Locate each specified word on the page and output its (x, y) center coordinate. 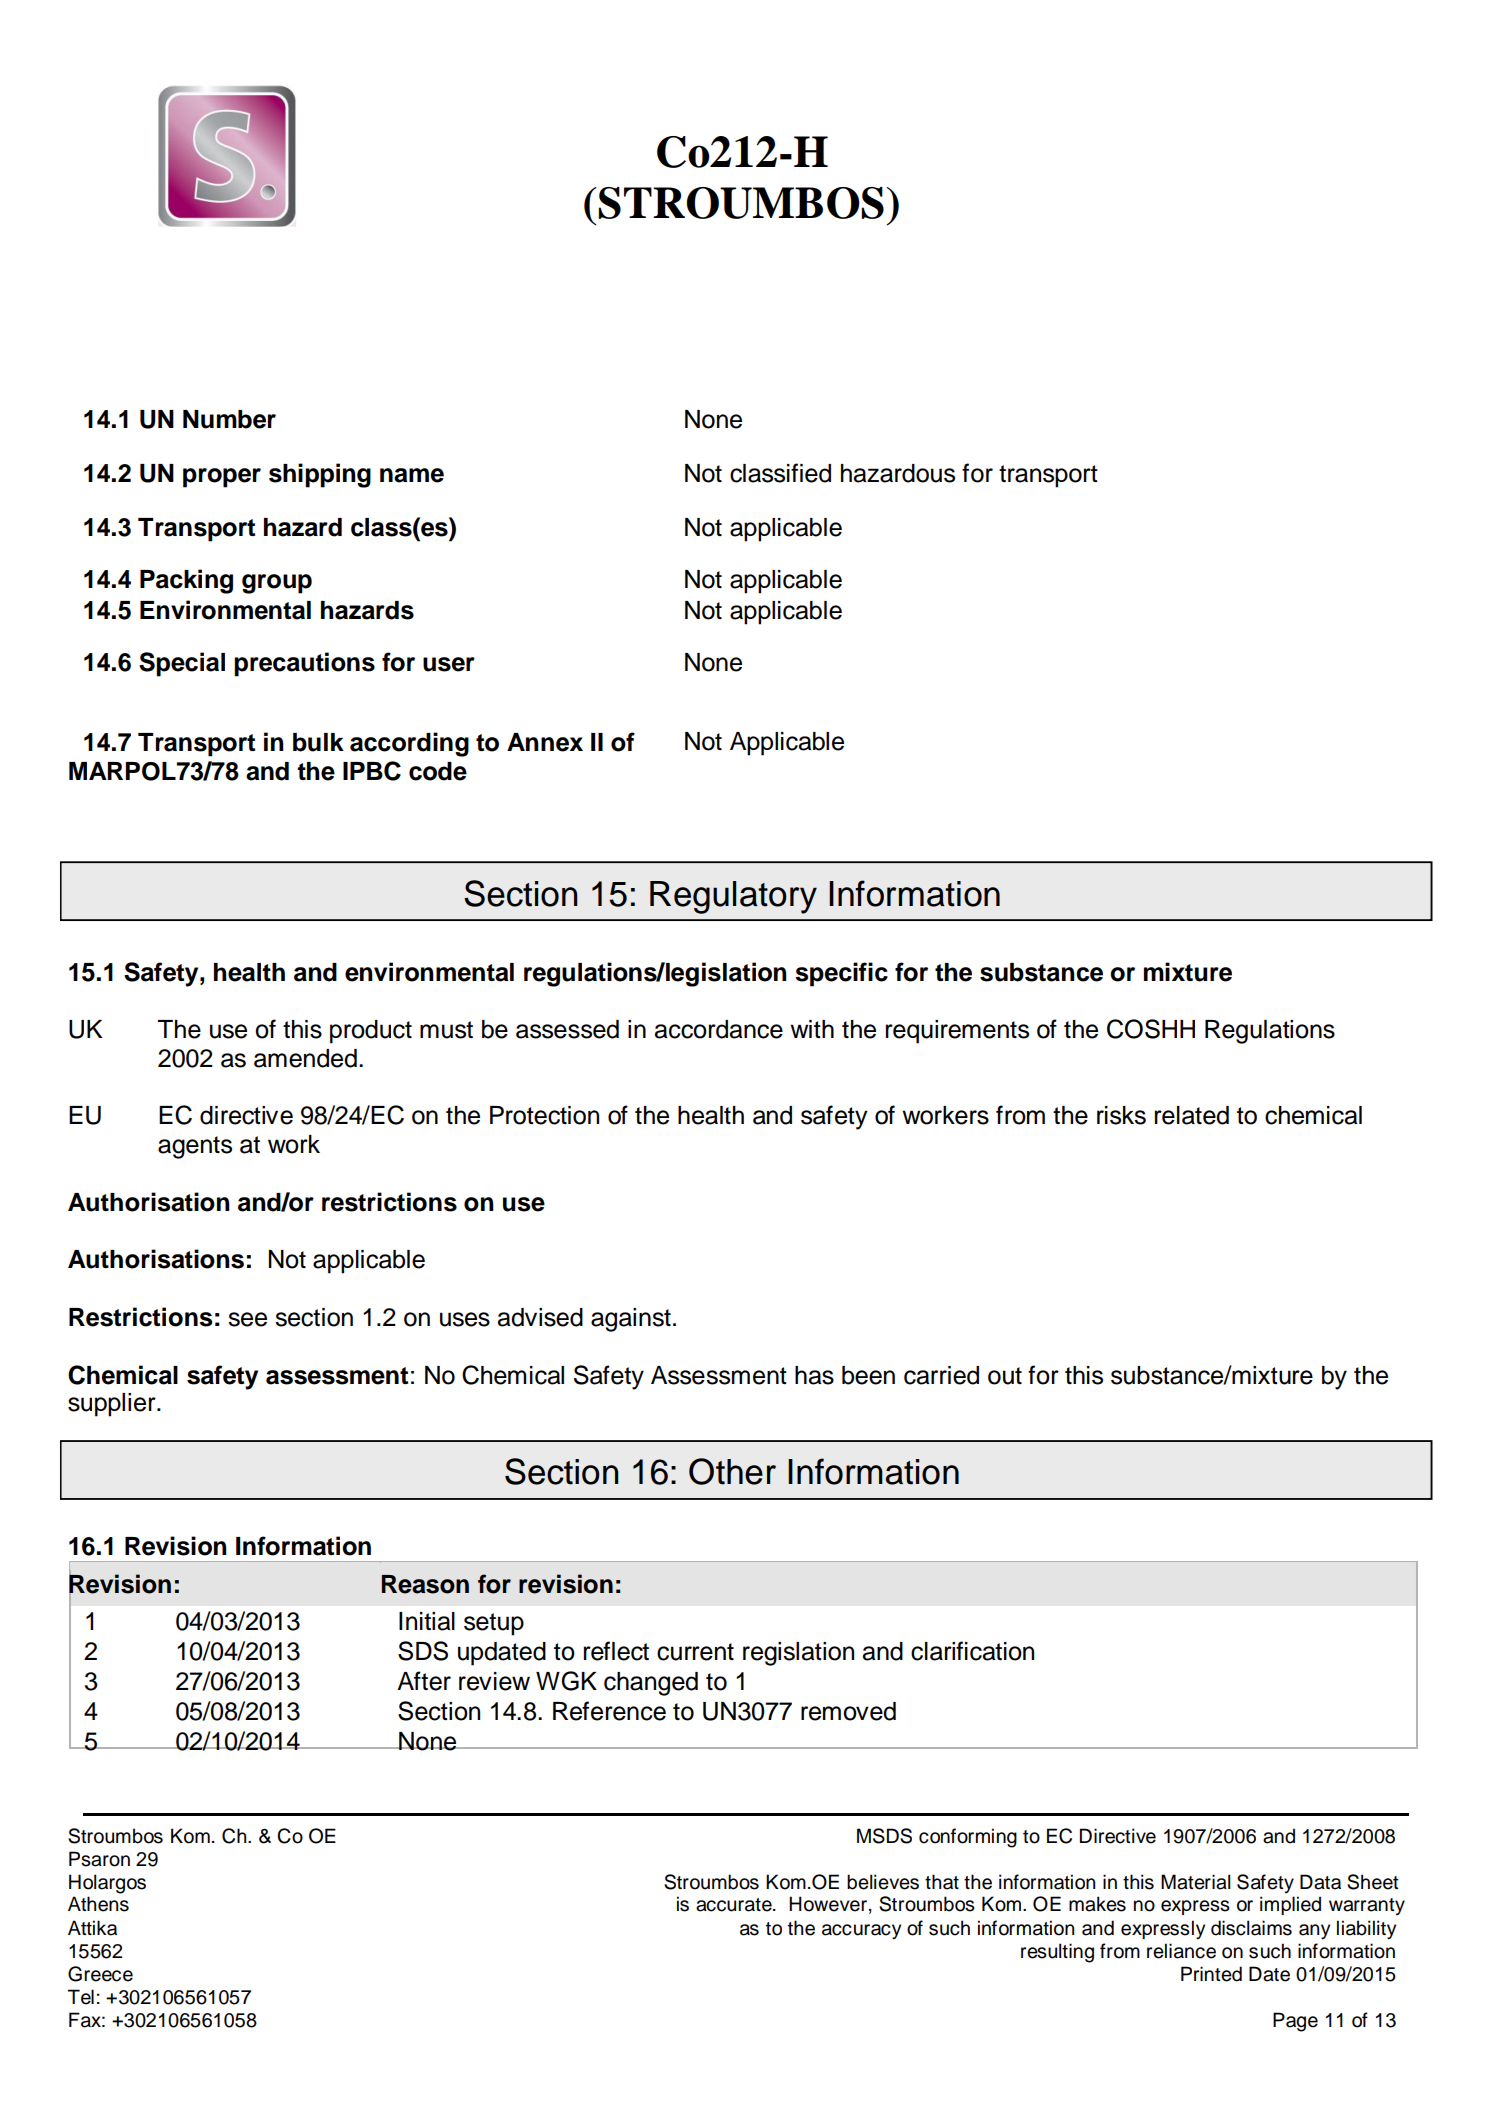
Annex (545, 742)
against (631, 1320)
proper (222, 478)
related (1192, 1115)
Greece (100, 1974)
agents (195, 1147)
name (412, 475)
